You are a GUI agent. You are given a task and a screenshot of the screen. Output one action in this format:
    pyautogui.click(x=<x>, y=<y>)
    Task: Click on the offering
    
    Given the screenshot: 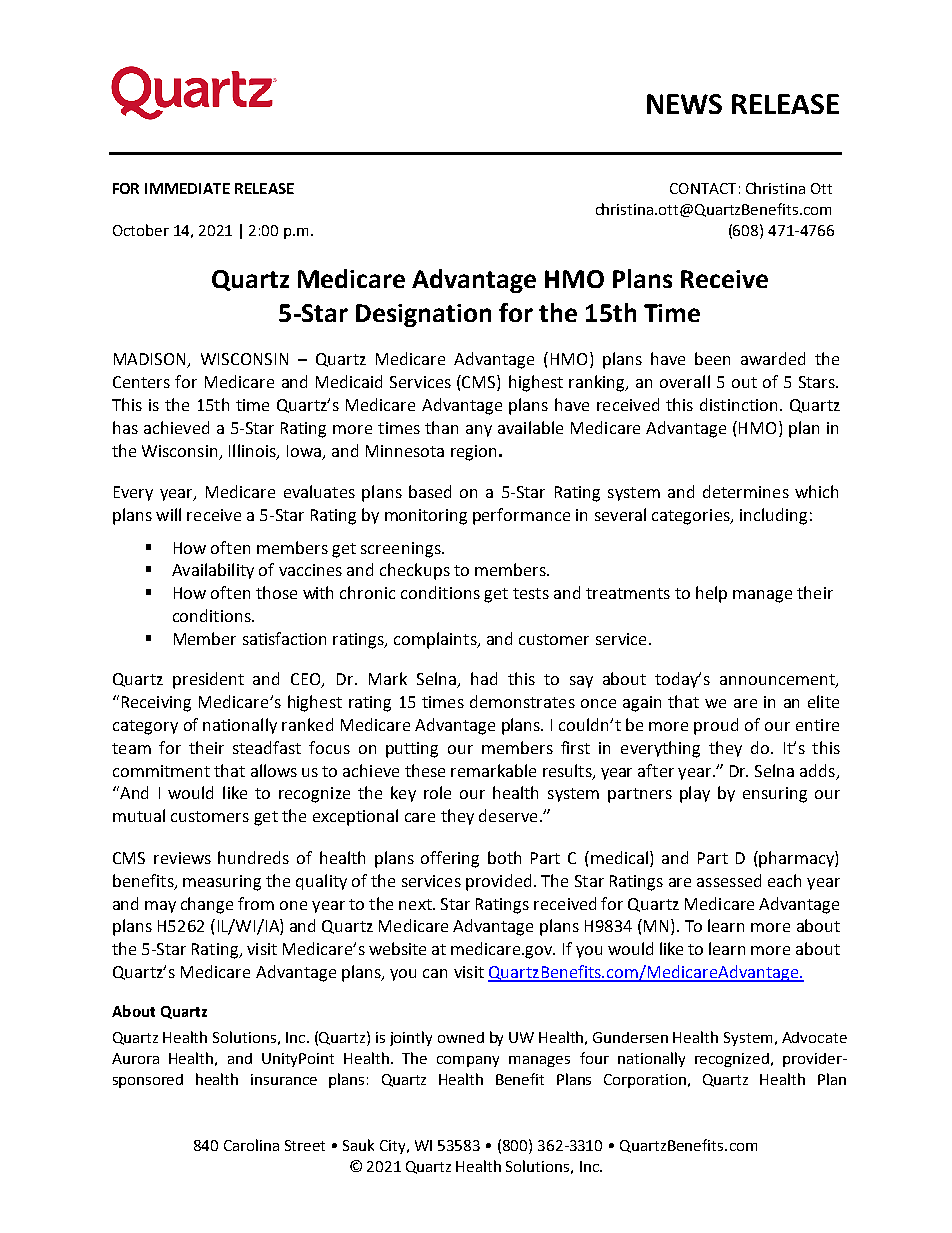 What is the action you would take?
    pyautogui.click(x=450, y=859)
